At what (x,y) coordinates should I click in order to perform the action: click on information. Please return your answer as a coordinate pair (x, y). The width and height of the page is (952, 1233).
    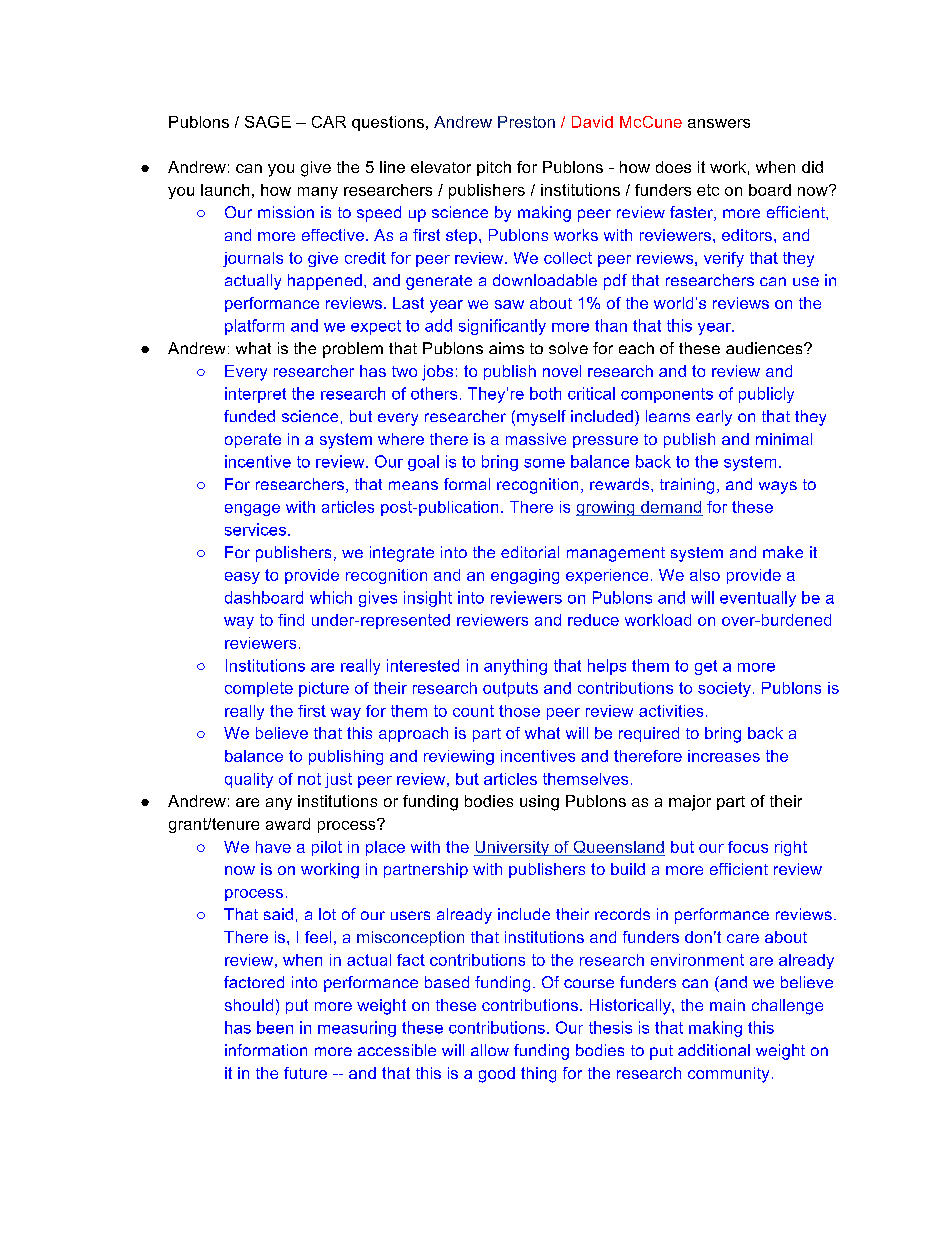
    Looking at the image, I should click on (266, 1050).
